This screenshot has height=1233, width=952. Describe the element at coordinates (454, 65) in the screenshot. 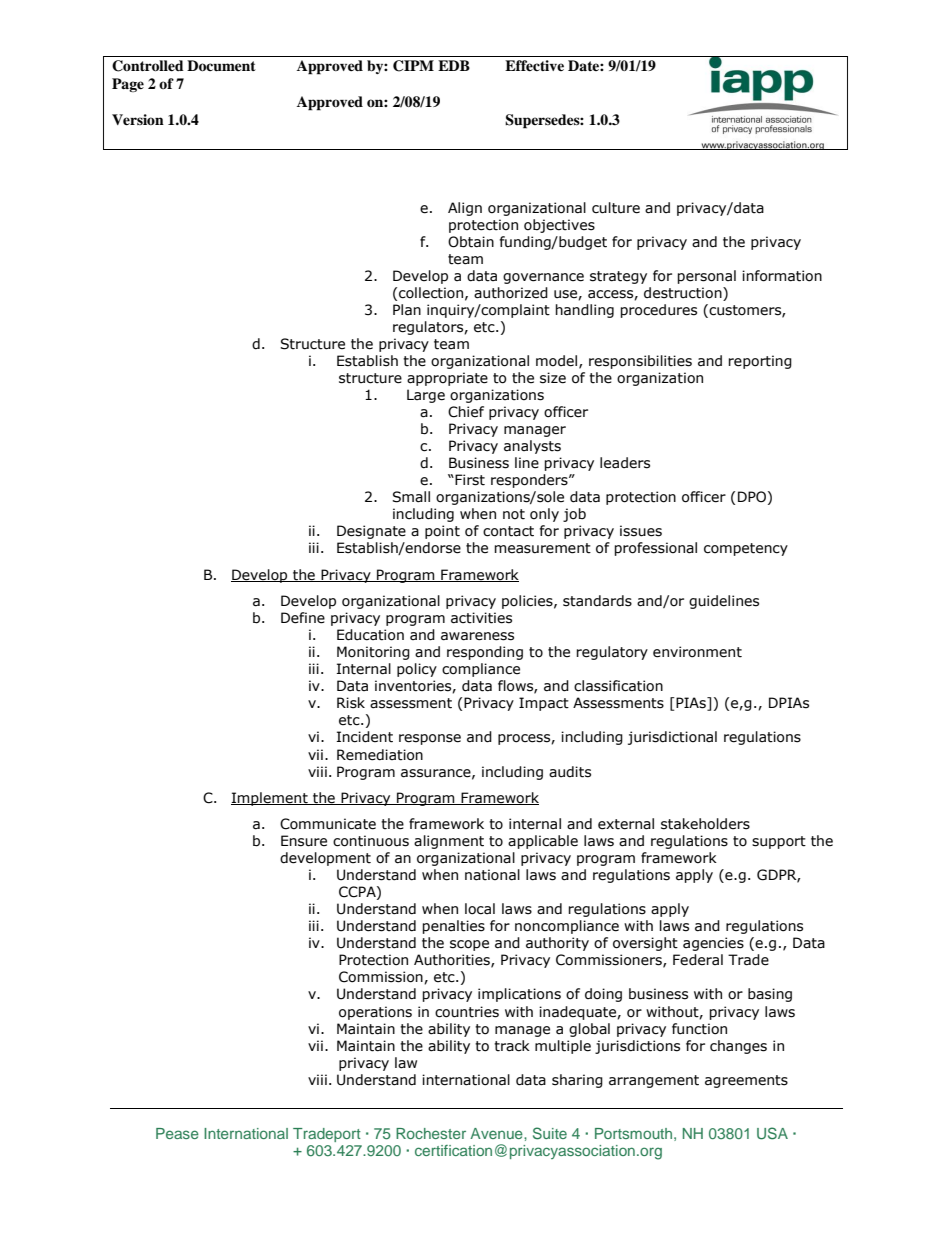

I see `EDB` at that location.
